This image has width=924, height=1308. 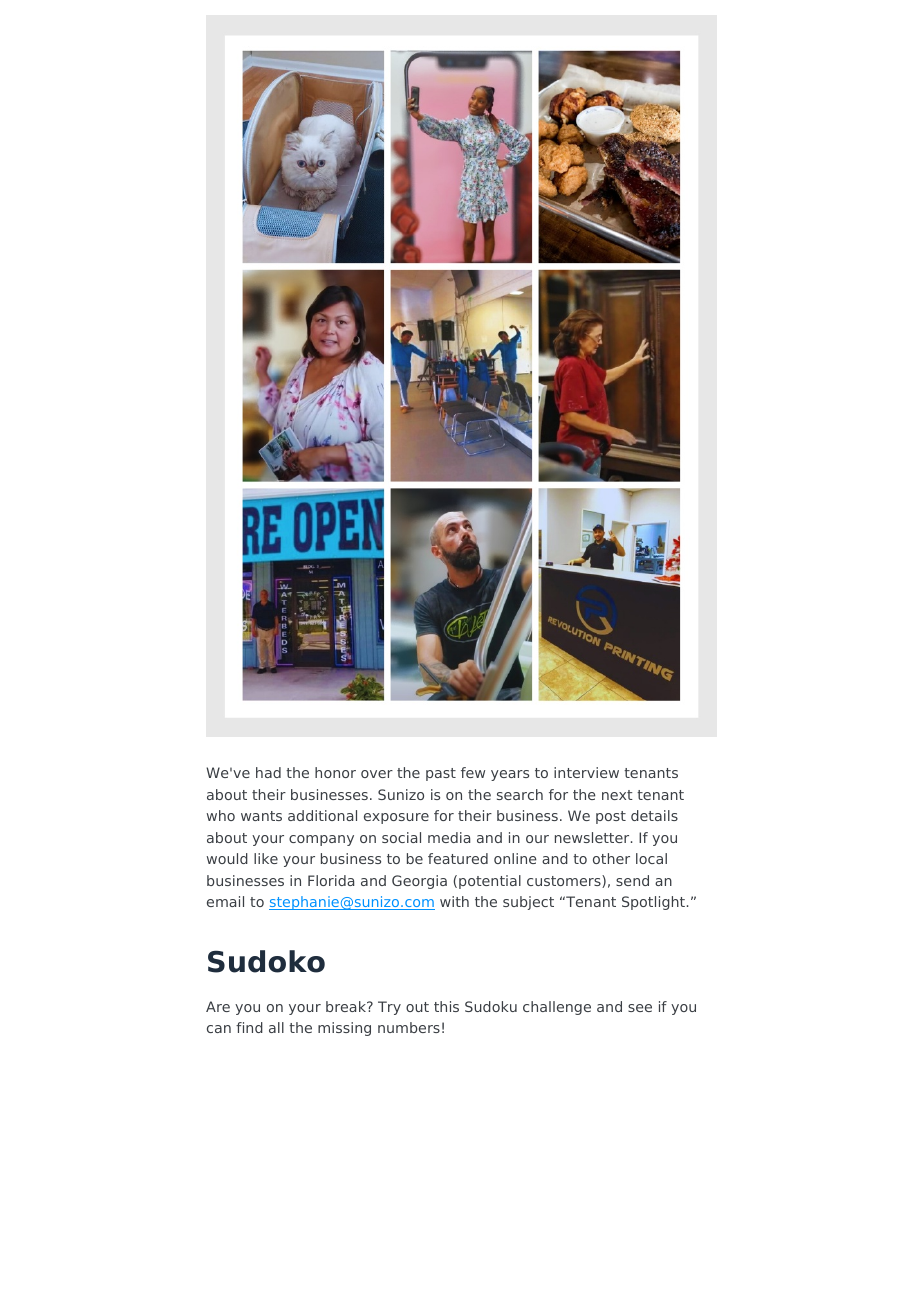 I want to click on had, so click(x=268, y=772).
